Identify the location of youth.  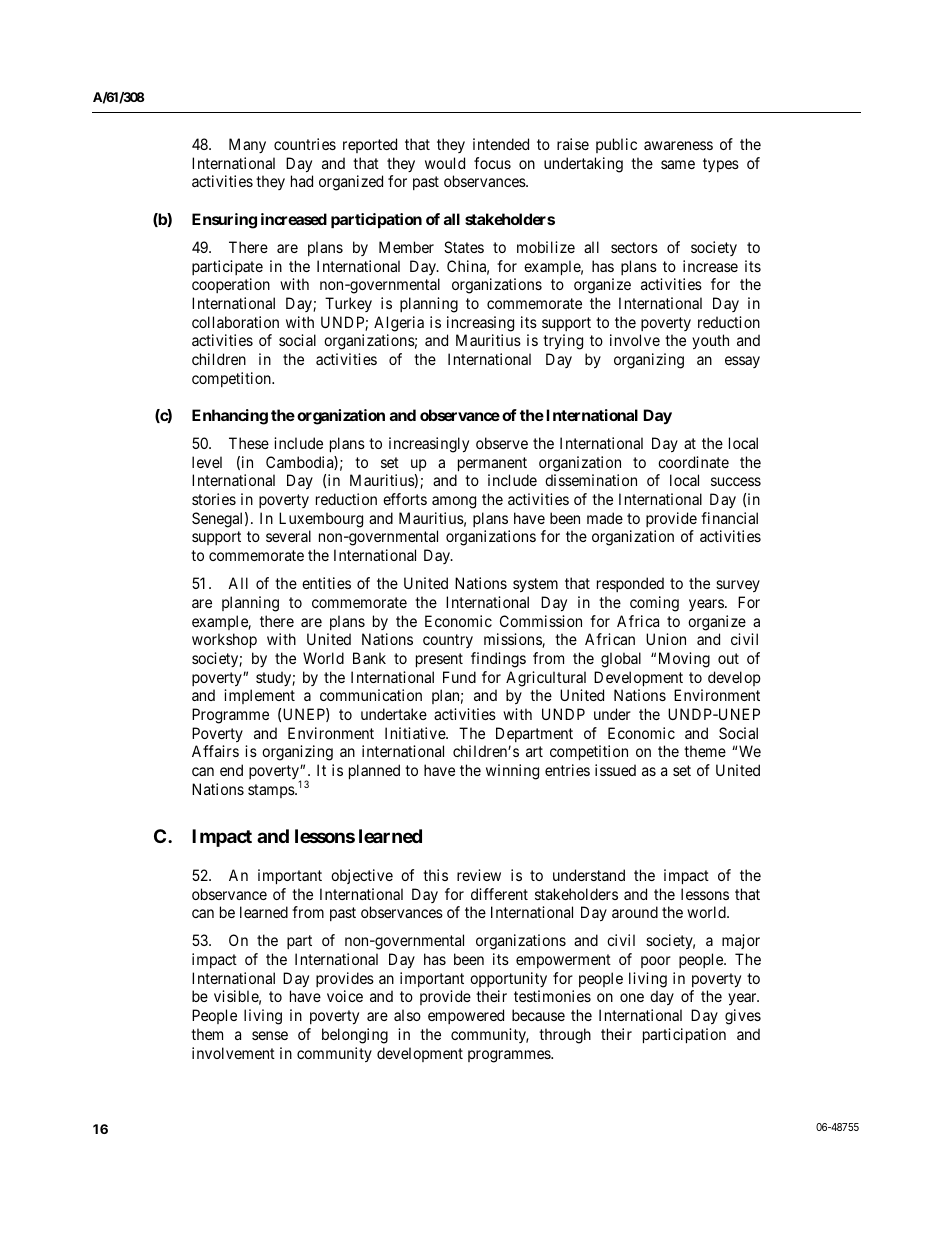
(710, 341).
